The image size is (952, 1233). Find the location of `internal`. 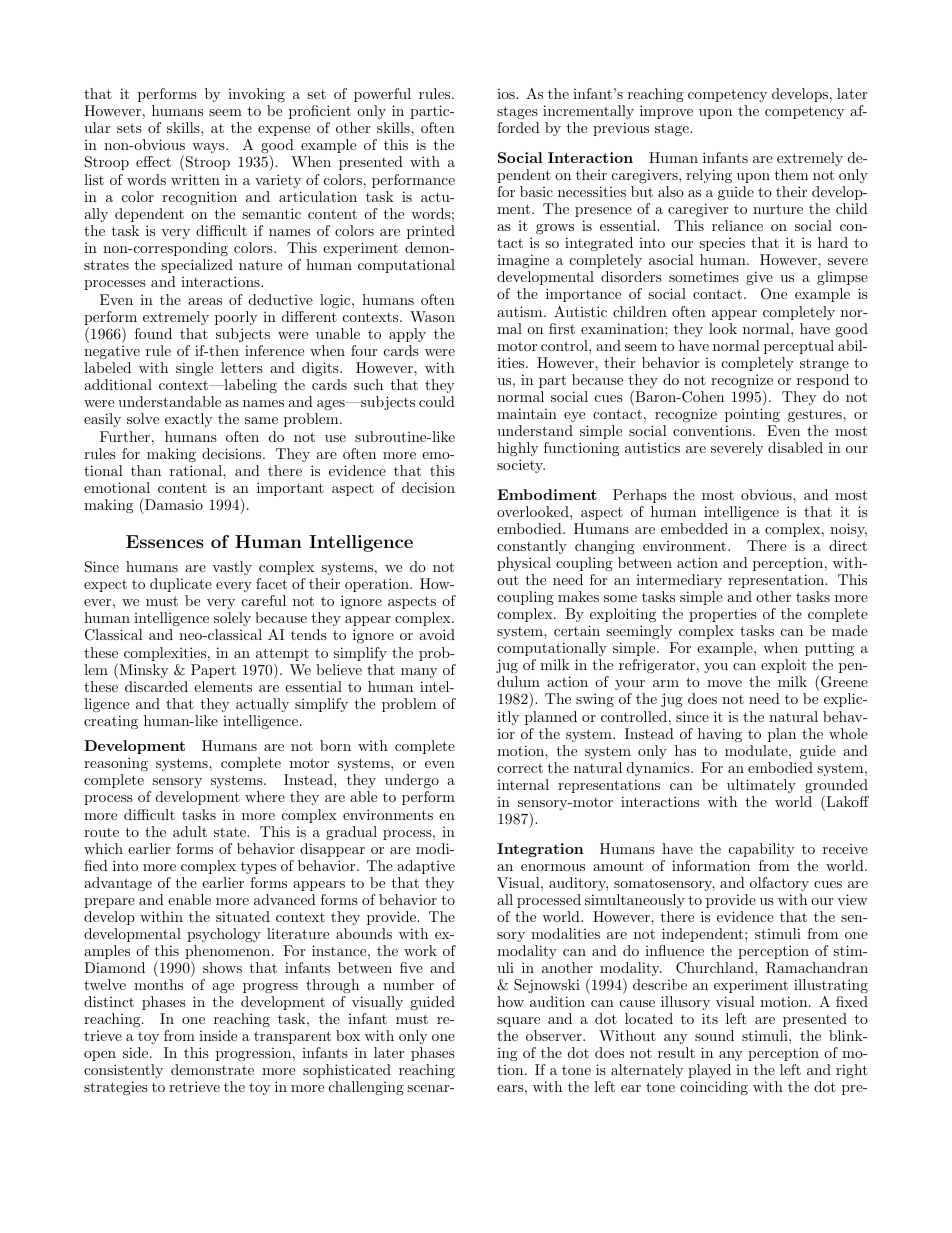

internal is located at coordinates (523, 784).
